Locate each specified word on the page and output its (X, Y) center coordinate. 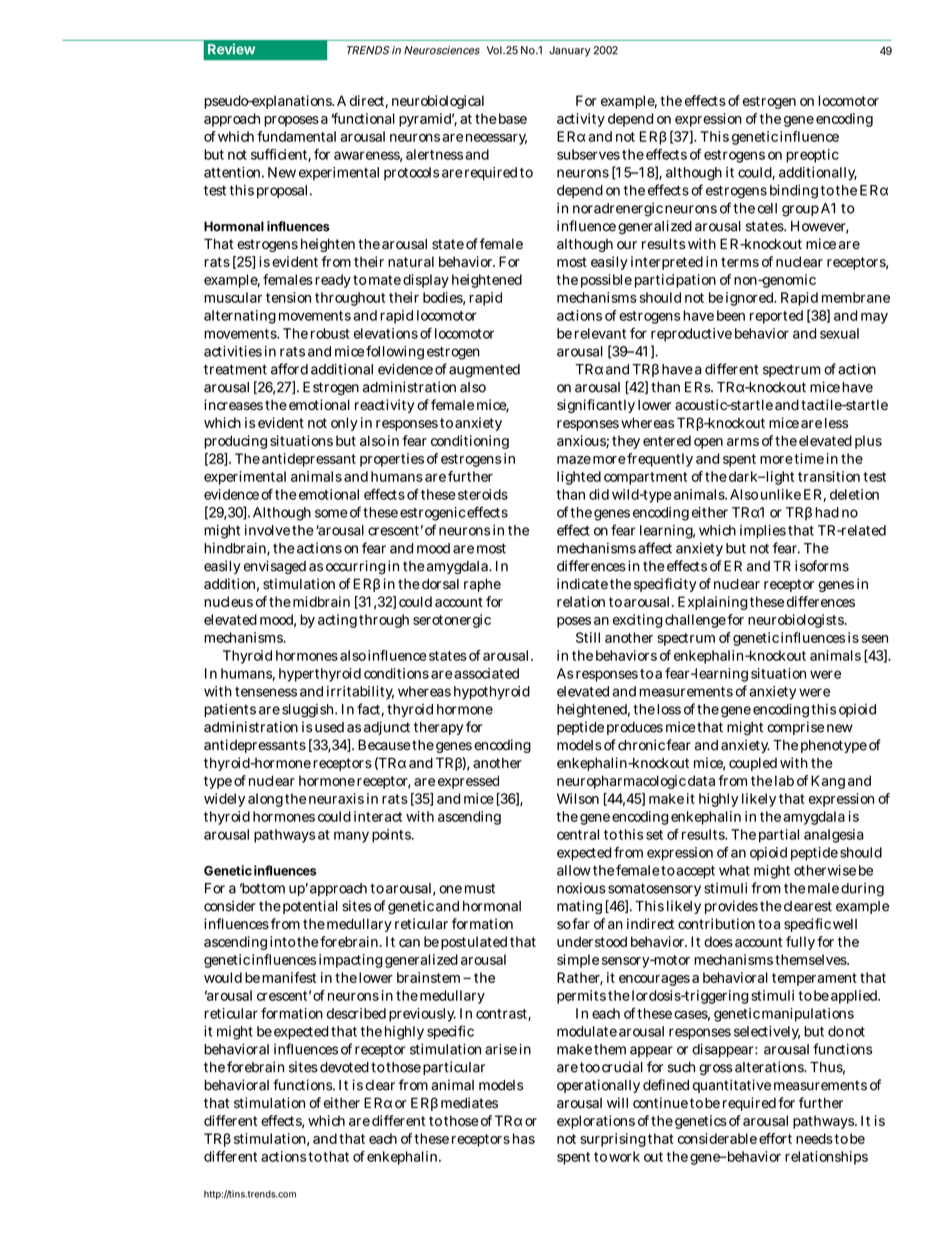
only (344, 424)
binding (794, 191)
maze (574, 460)
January (570, 51)
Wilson (578, 798)
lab (784, 780)
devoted (344, 1067)
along (265, 800)
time (809, 458)
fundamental (296, 136)
